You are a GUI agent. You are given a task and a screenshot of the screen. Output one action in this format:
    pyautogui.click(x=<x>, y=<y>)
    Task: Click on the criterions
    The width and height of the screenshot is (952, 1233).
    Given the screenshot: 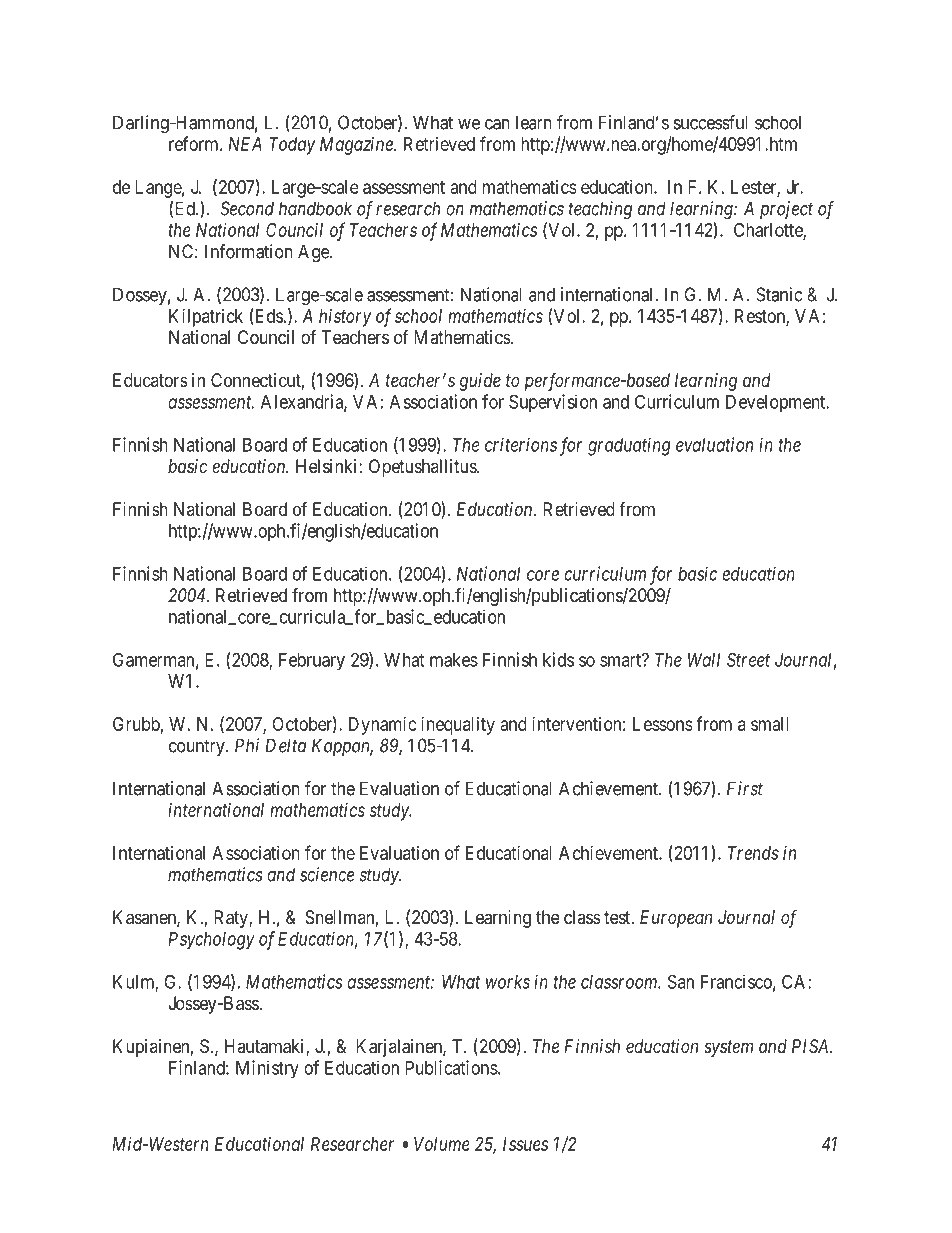 What is the action you would take?
    pyautogui.click(x=521, y=444)
